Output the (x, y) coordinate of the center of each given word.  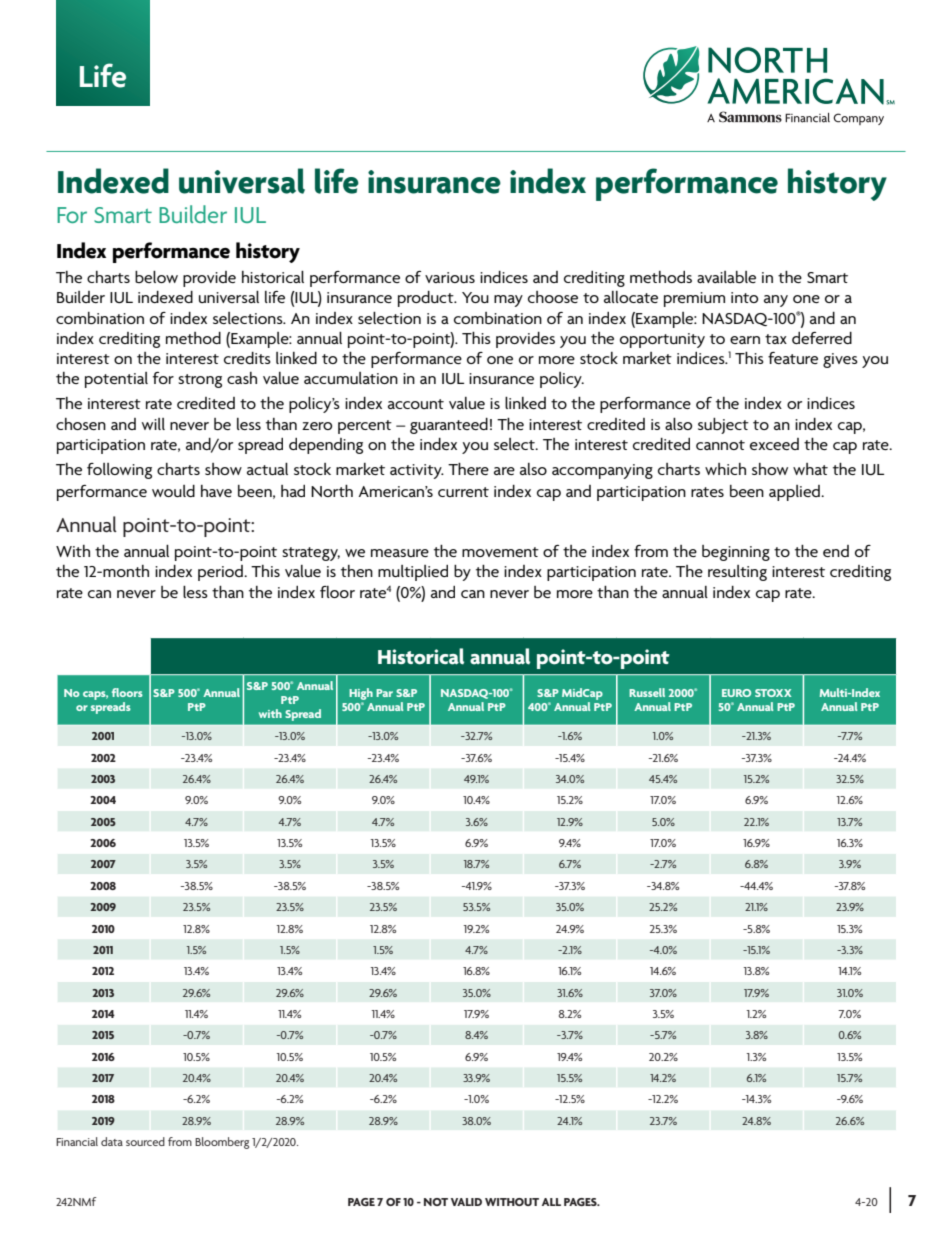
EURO (736, 693)
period (221, 573)
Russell (647, 692)
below (156, 277)
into (744, 297)
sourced (145, 1141)
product (427, 299)
